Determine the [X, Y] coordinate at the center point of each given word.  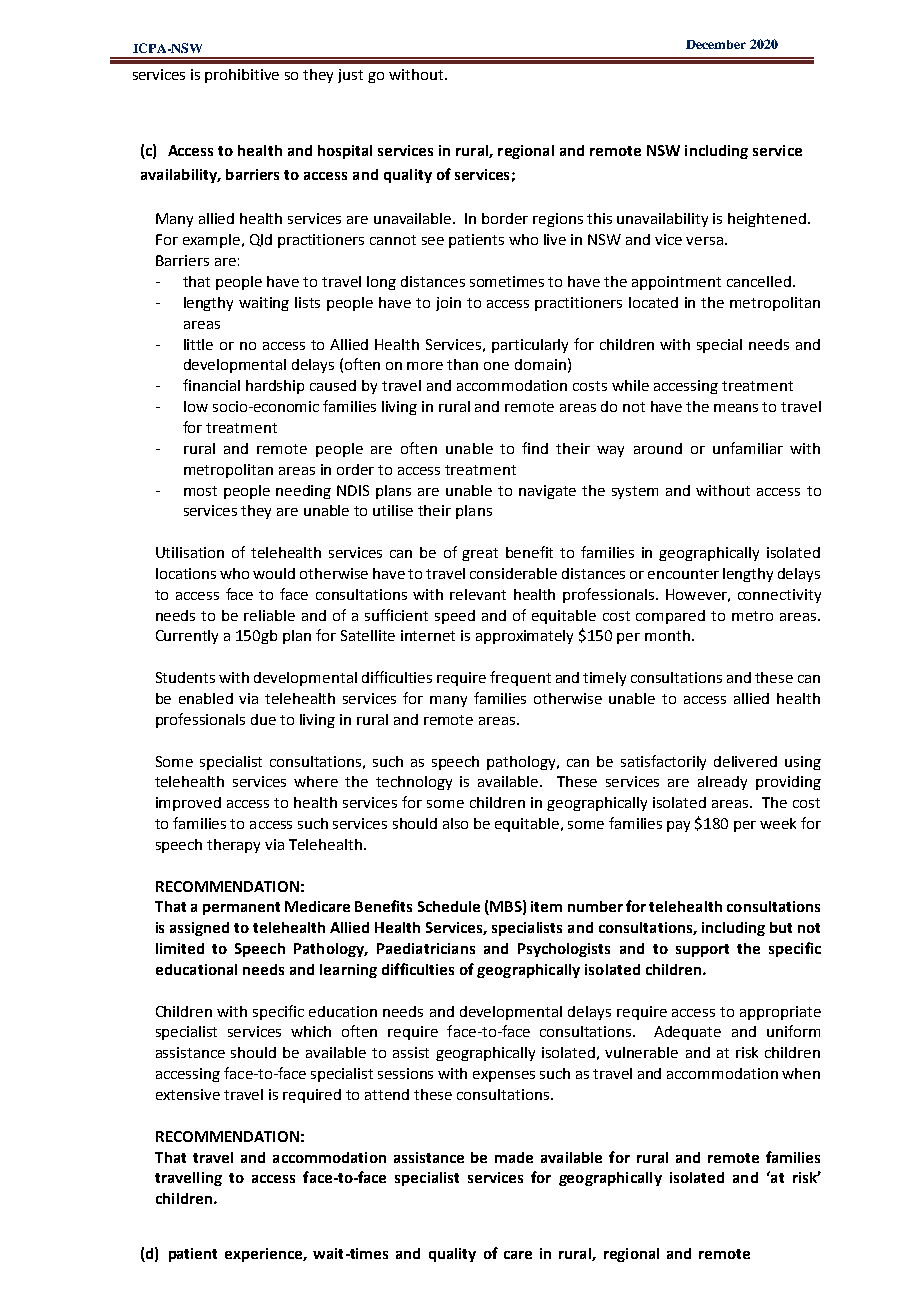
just [350, 76]
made [514, 1157]
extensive [188, 1094]
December [716, 44]
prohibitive [242, 76]
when [801, 1073]
